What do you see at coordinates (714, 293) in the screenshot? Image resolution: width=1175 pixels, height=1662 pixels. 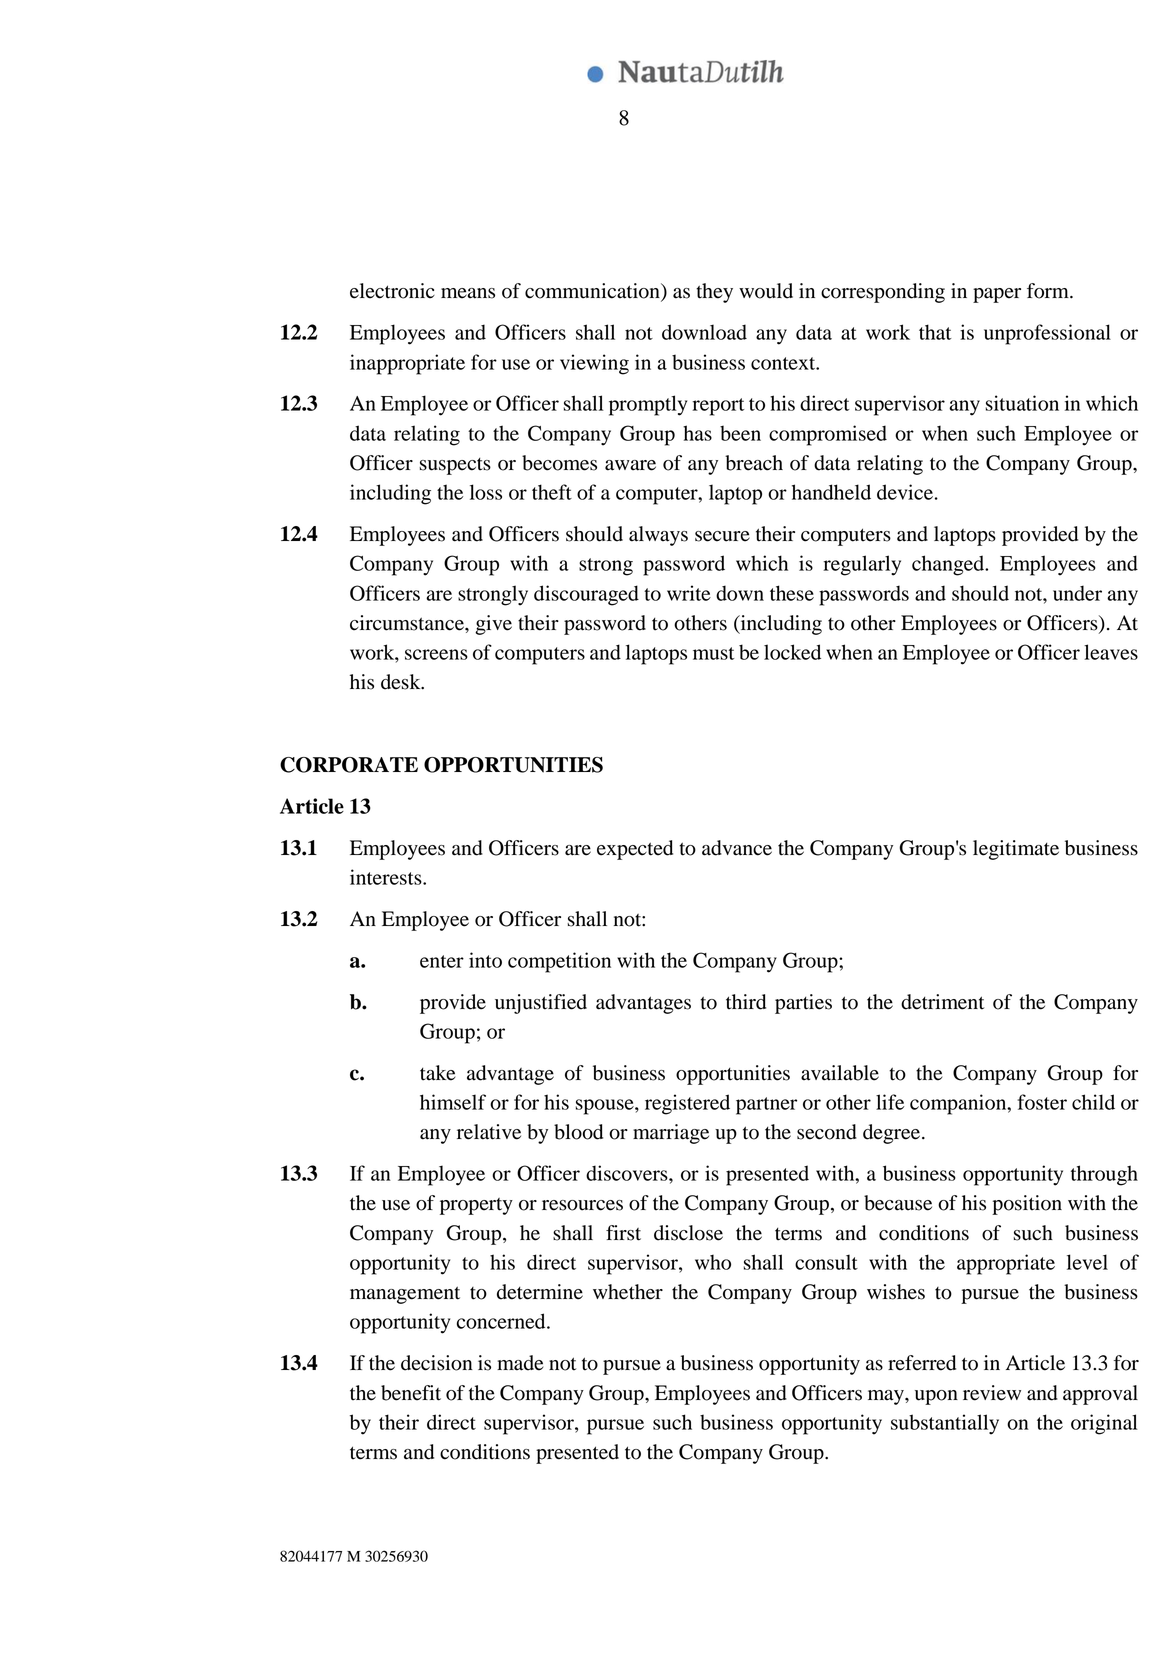 I see `they` at bounding box center [714, 293].
